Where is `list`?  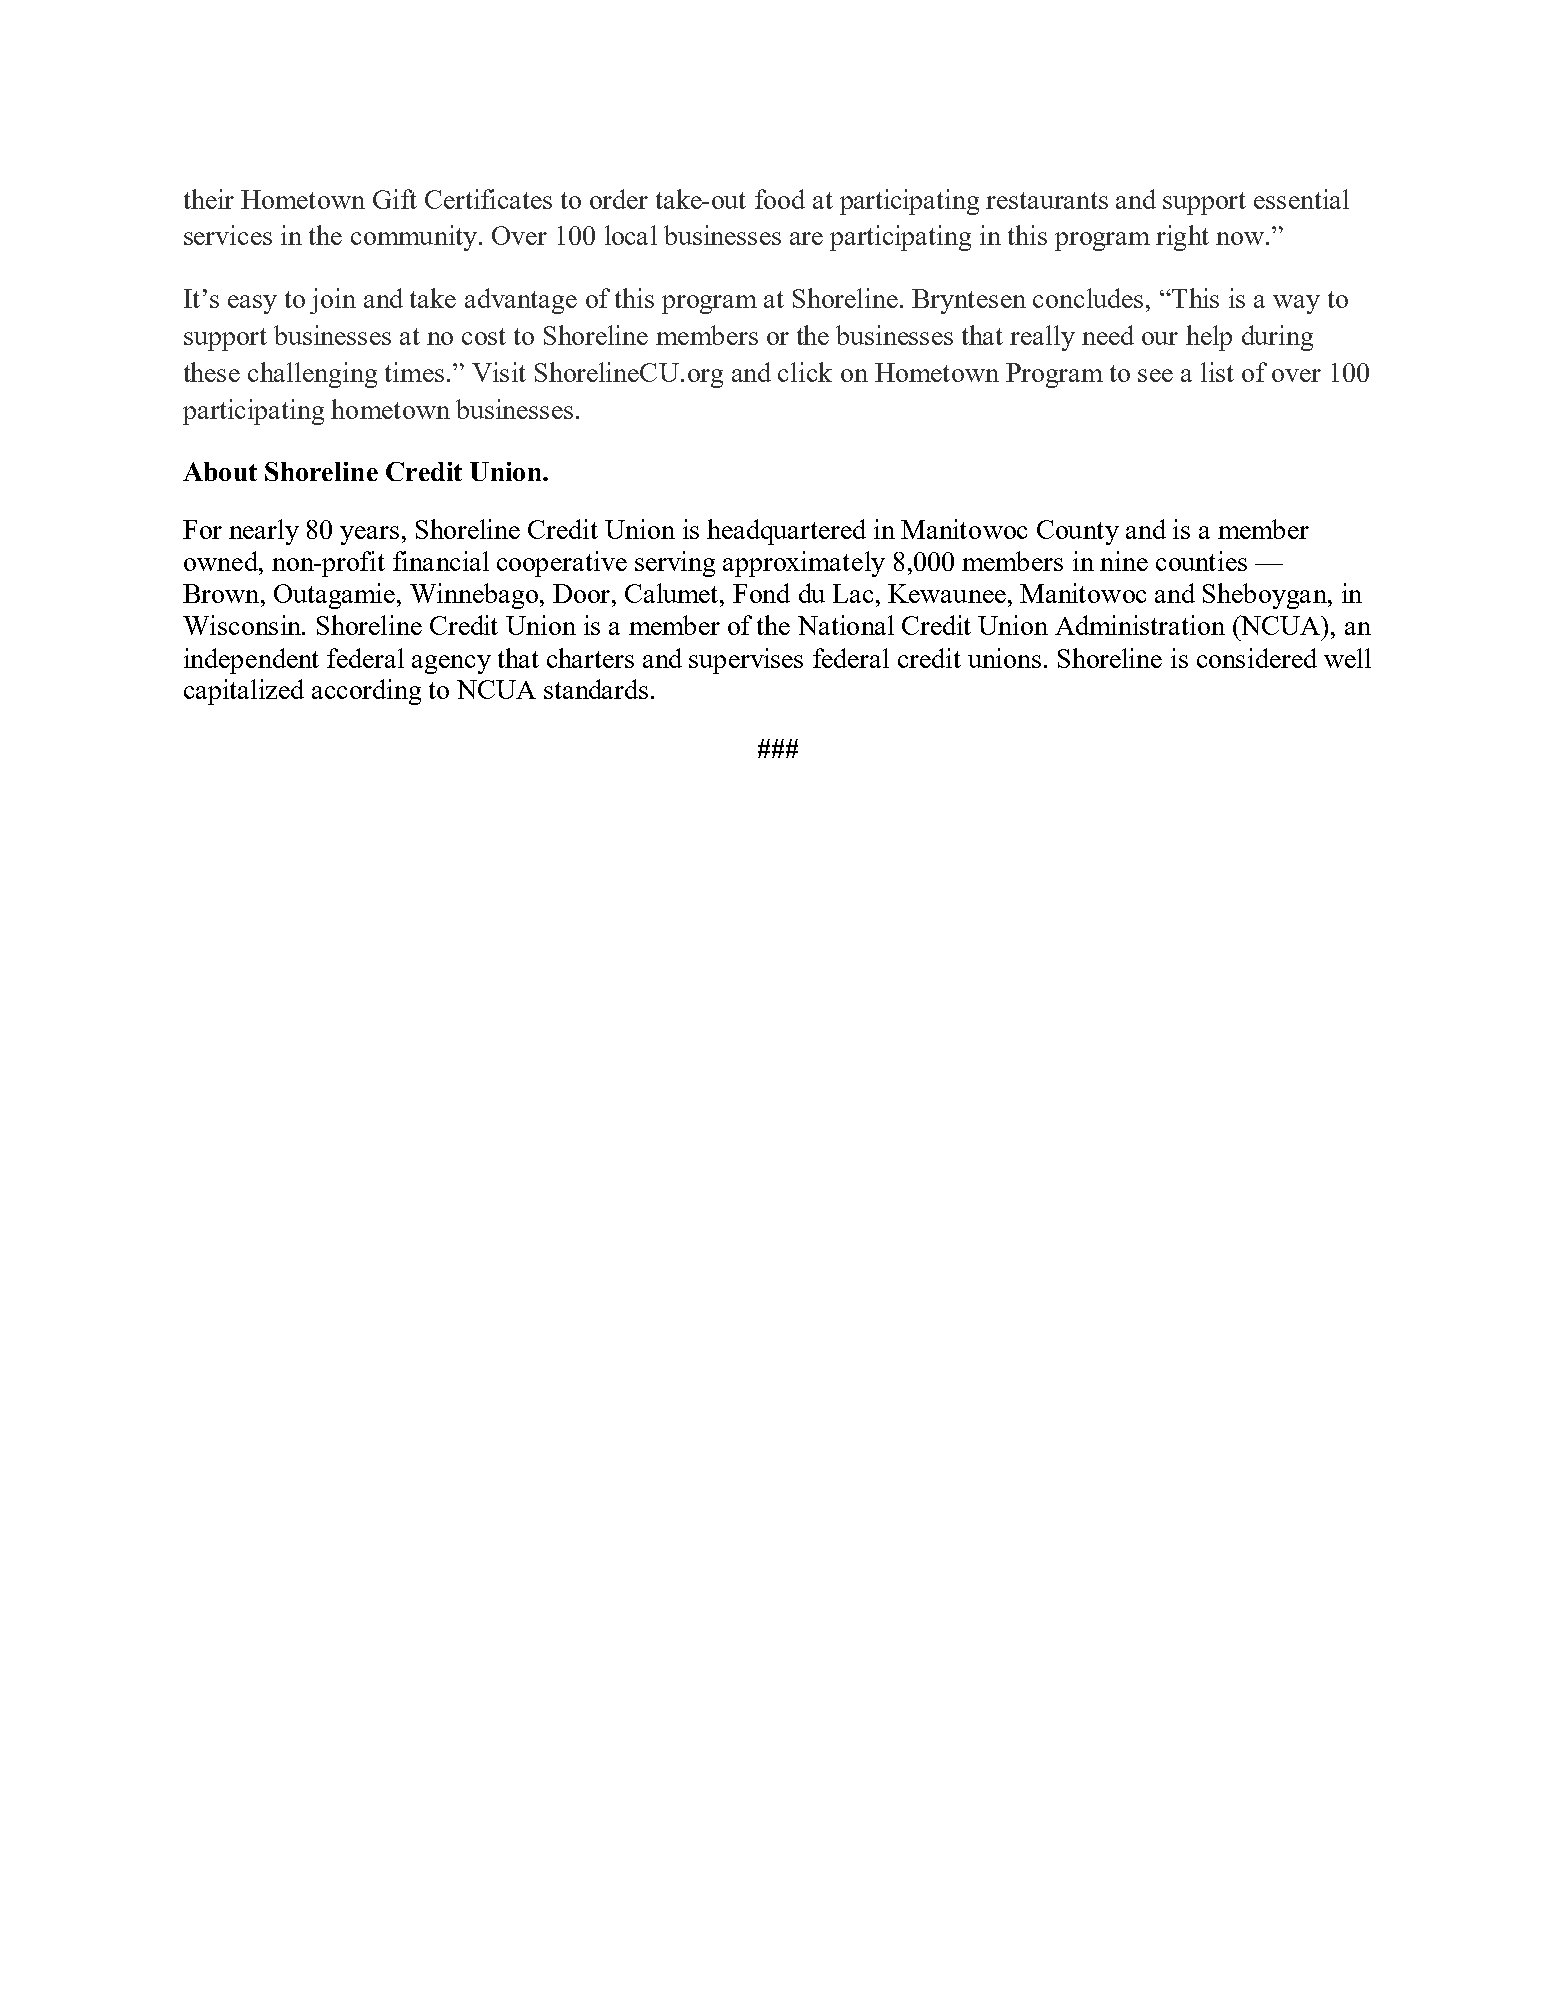 list is located at coordinates (1217, 372).
